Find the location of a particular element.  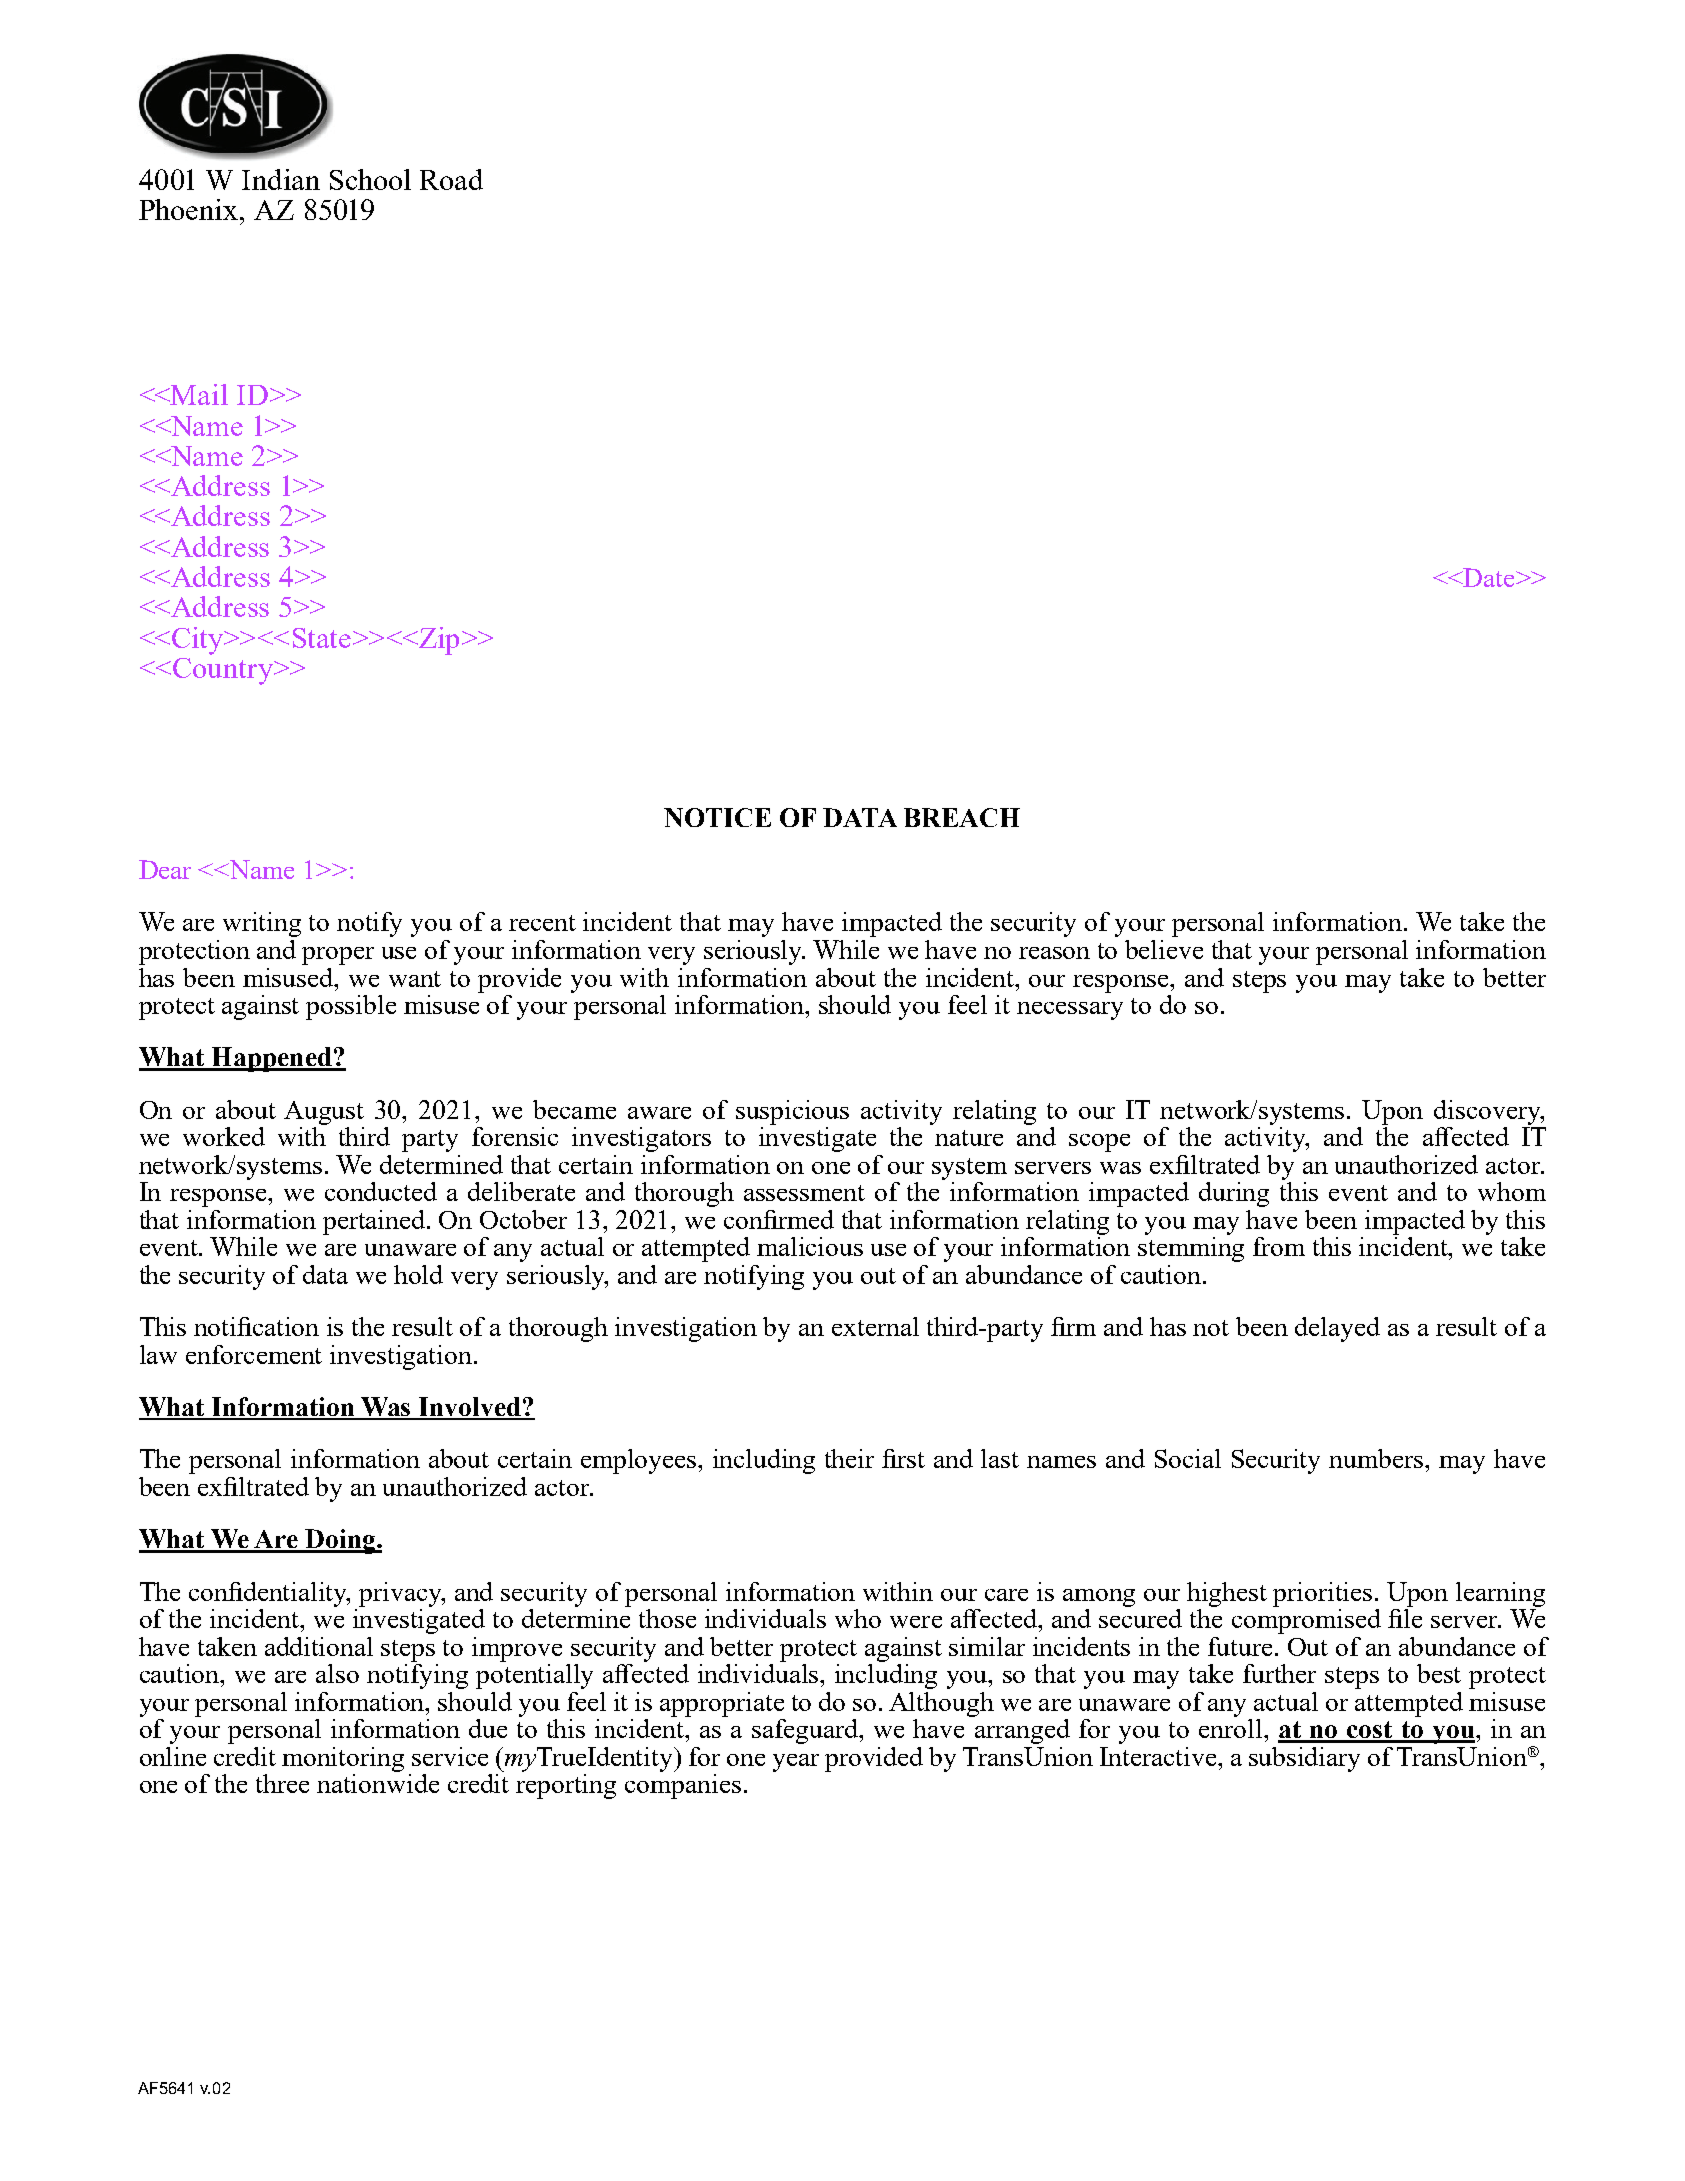

monitoring is located at coordinates (343, 1759).
